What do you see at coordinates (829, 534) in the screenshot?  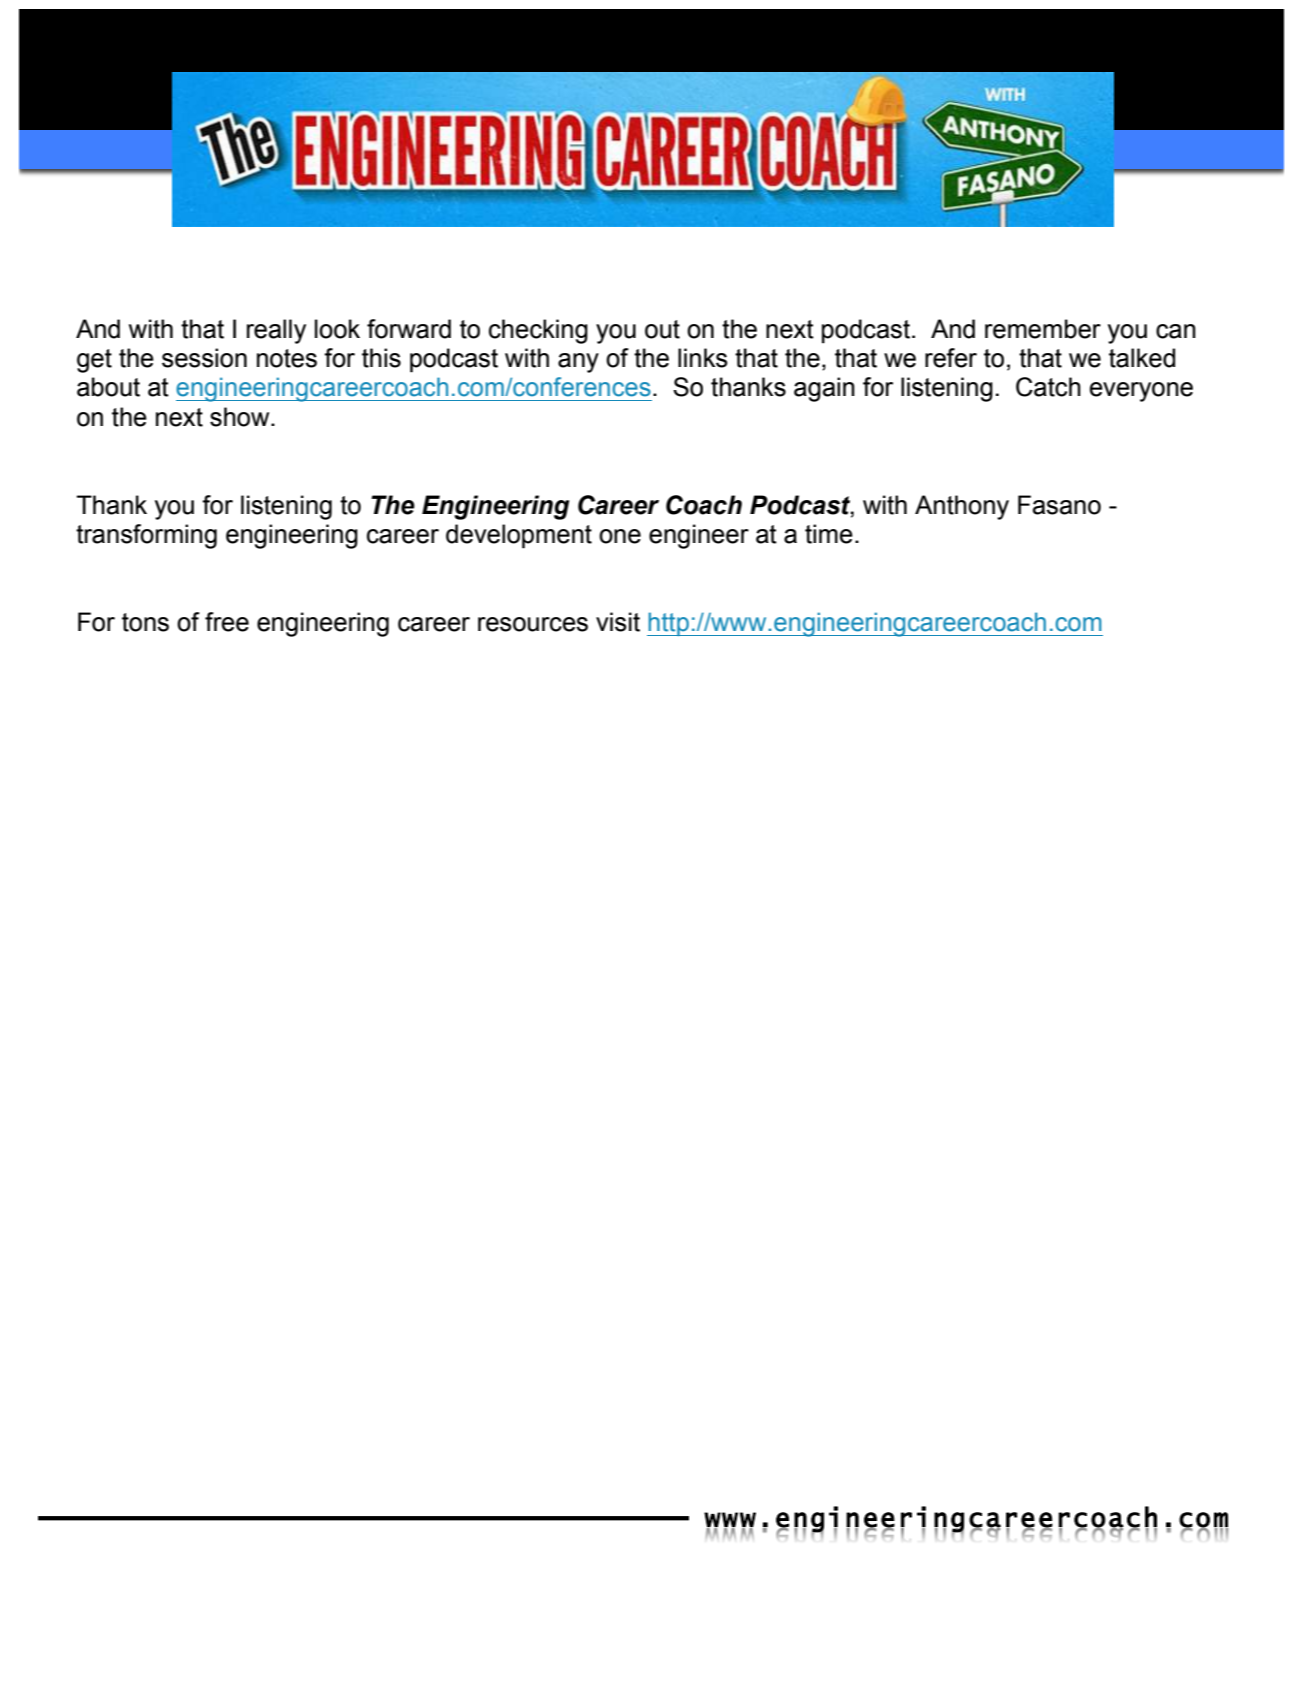 I see `time` at bounding box center [829, 534].
